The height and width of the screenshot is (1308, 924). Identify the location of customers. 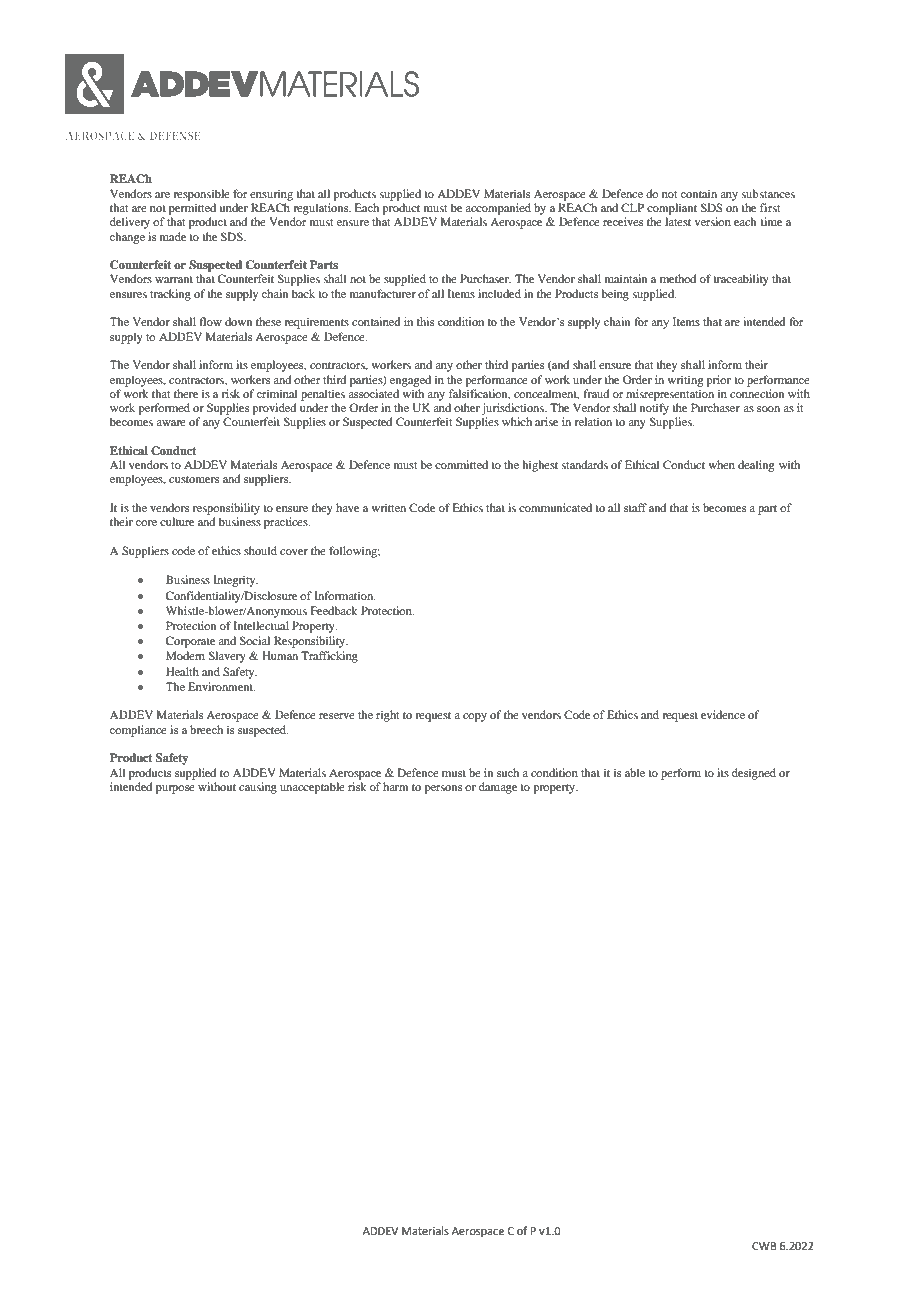
(194, 479).
